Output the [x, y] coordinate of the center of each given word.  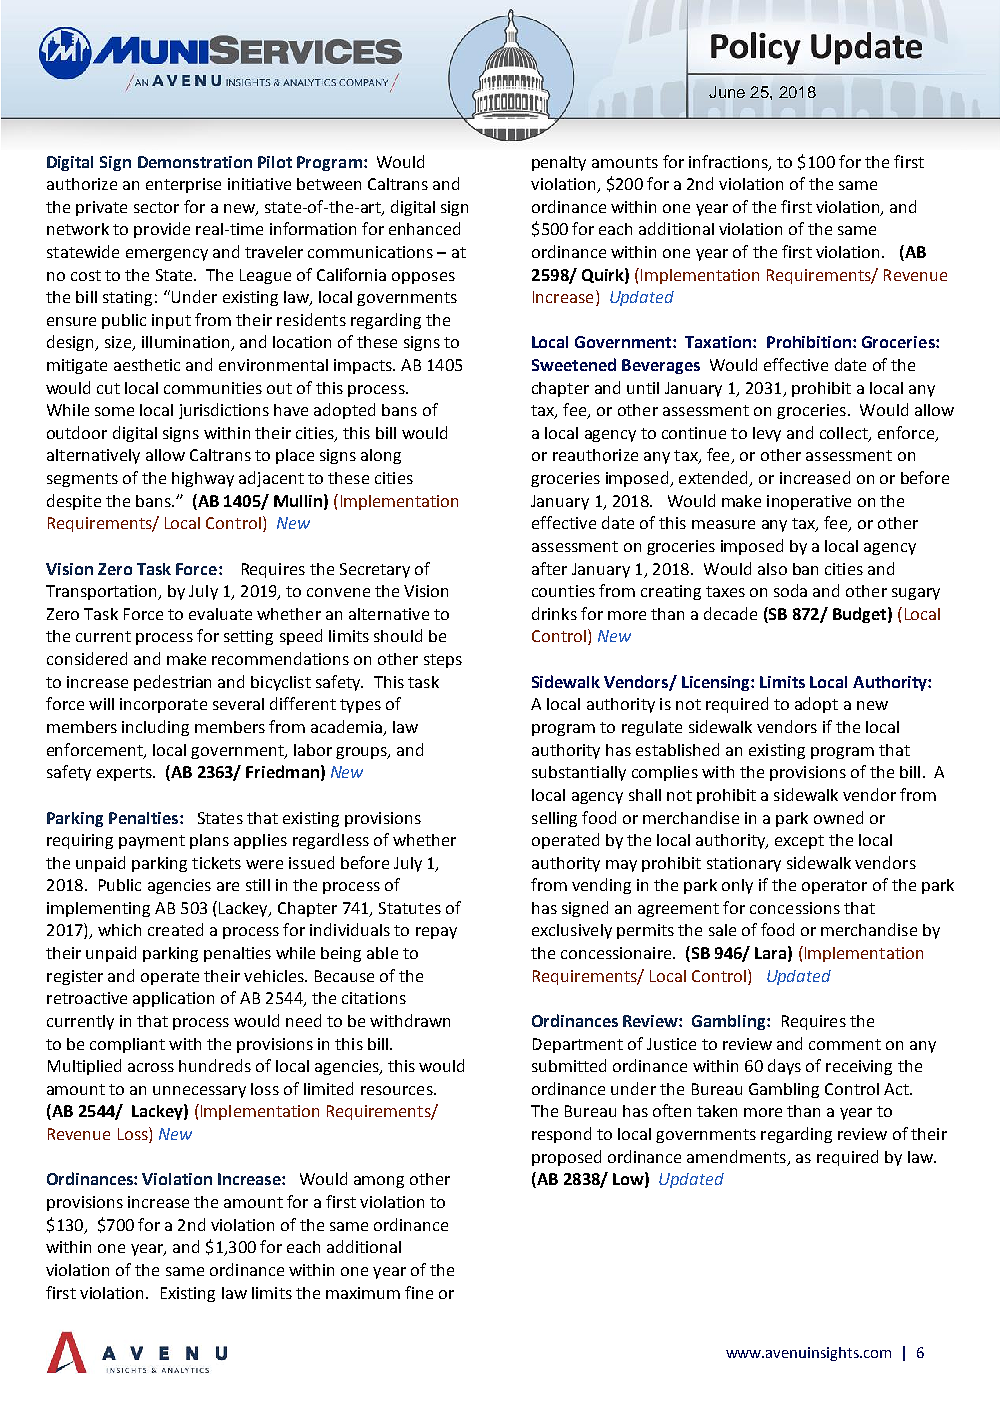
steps [443, 661]
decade [730, 613]
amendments [736, 1156]
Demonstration [195, 162]
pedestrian [172, 683]
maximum [363, 1293]
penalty [559, 163]
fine [419, 1292]
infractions [729, 162]
